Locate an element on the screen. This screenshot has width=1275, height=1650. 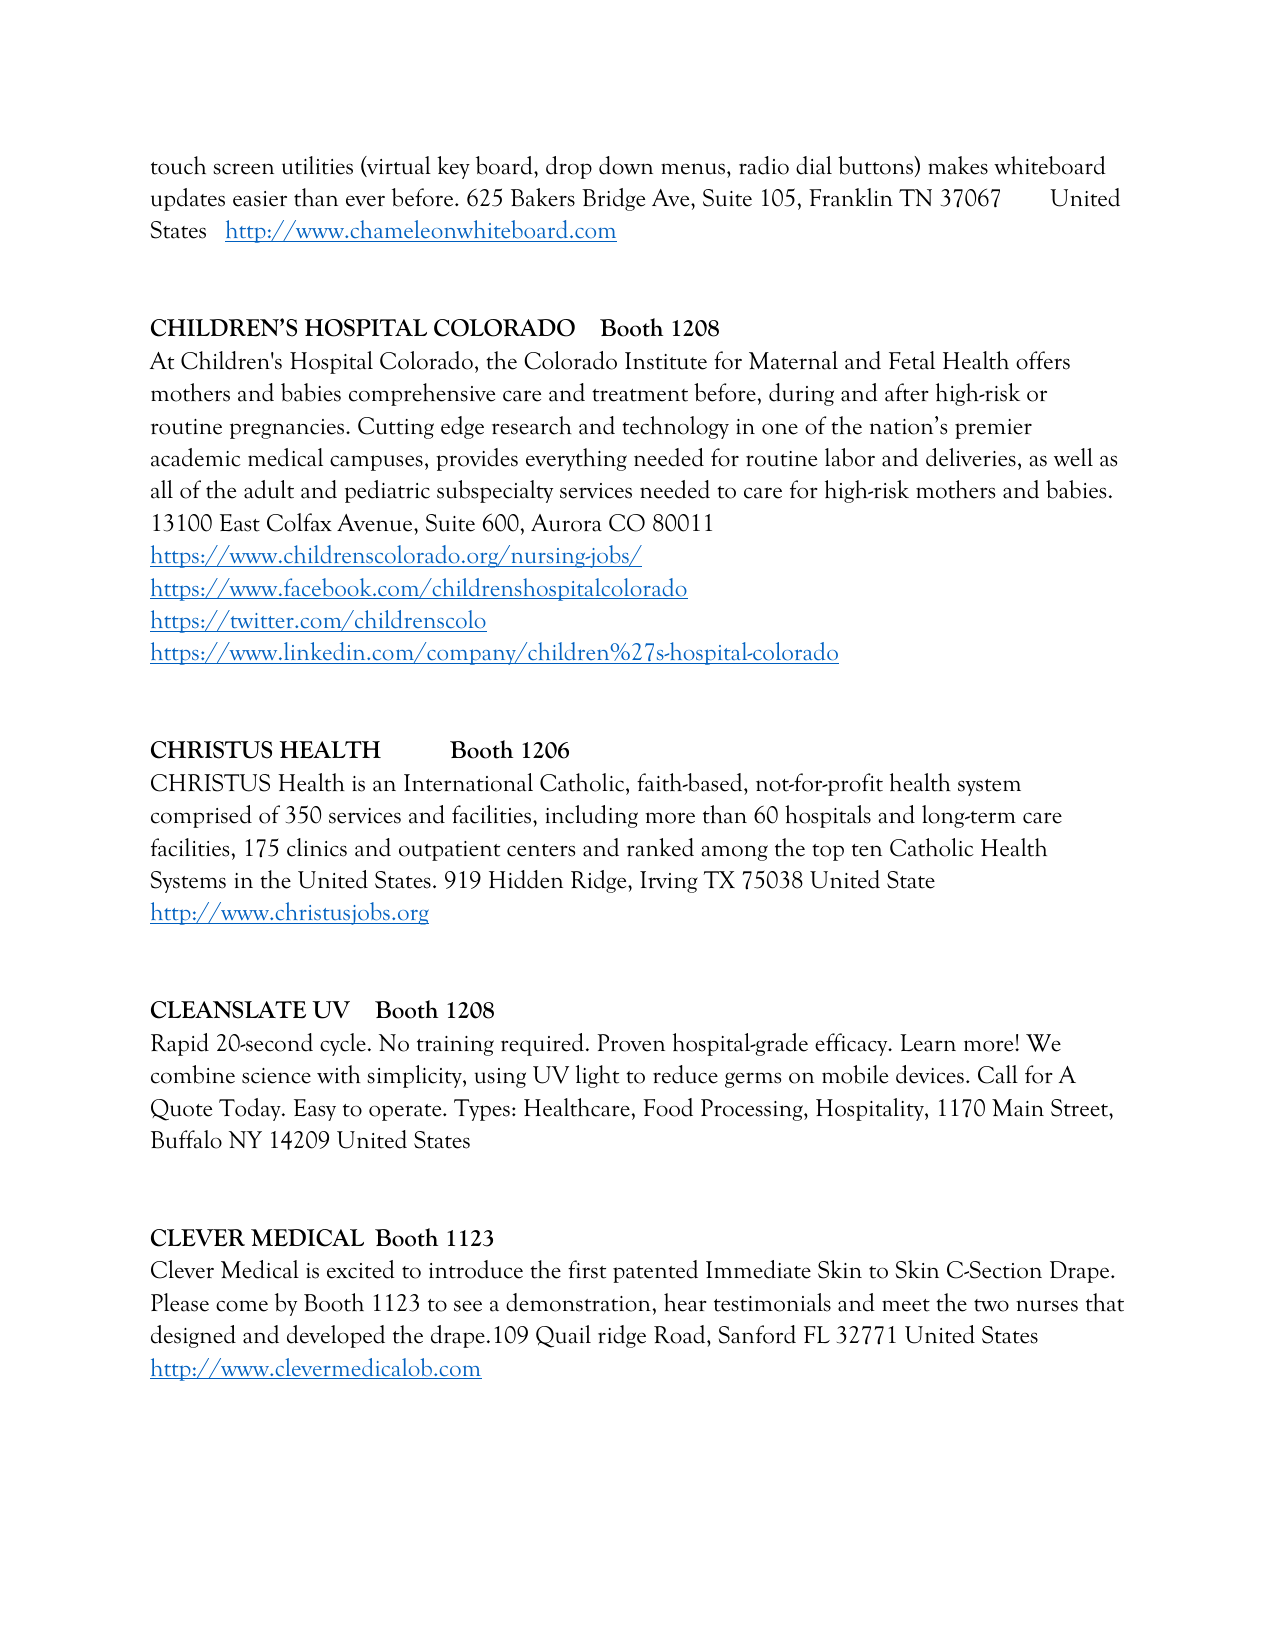
clinics is located at coordinates (317, 847).
